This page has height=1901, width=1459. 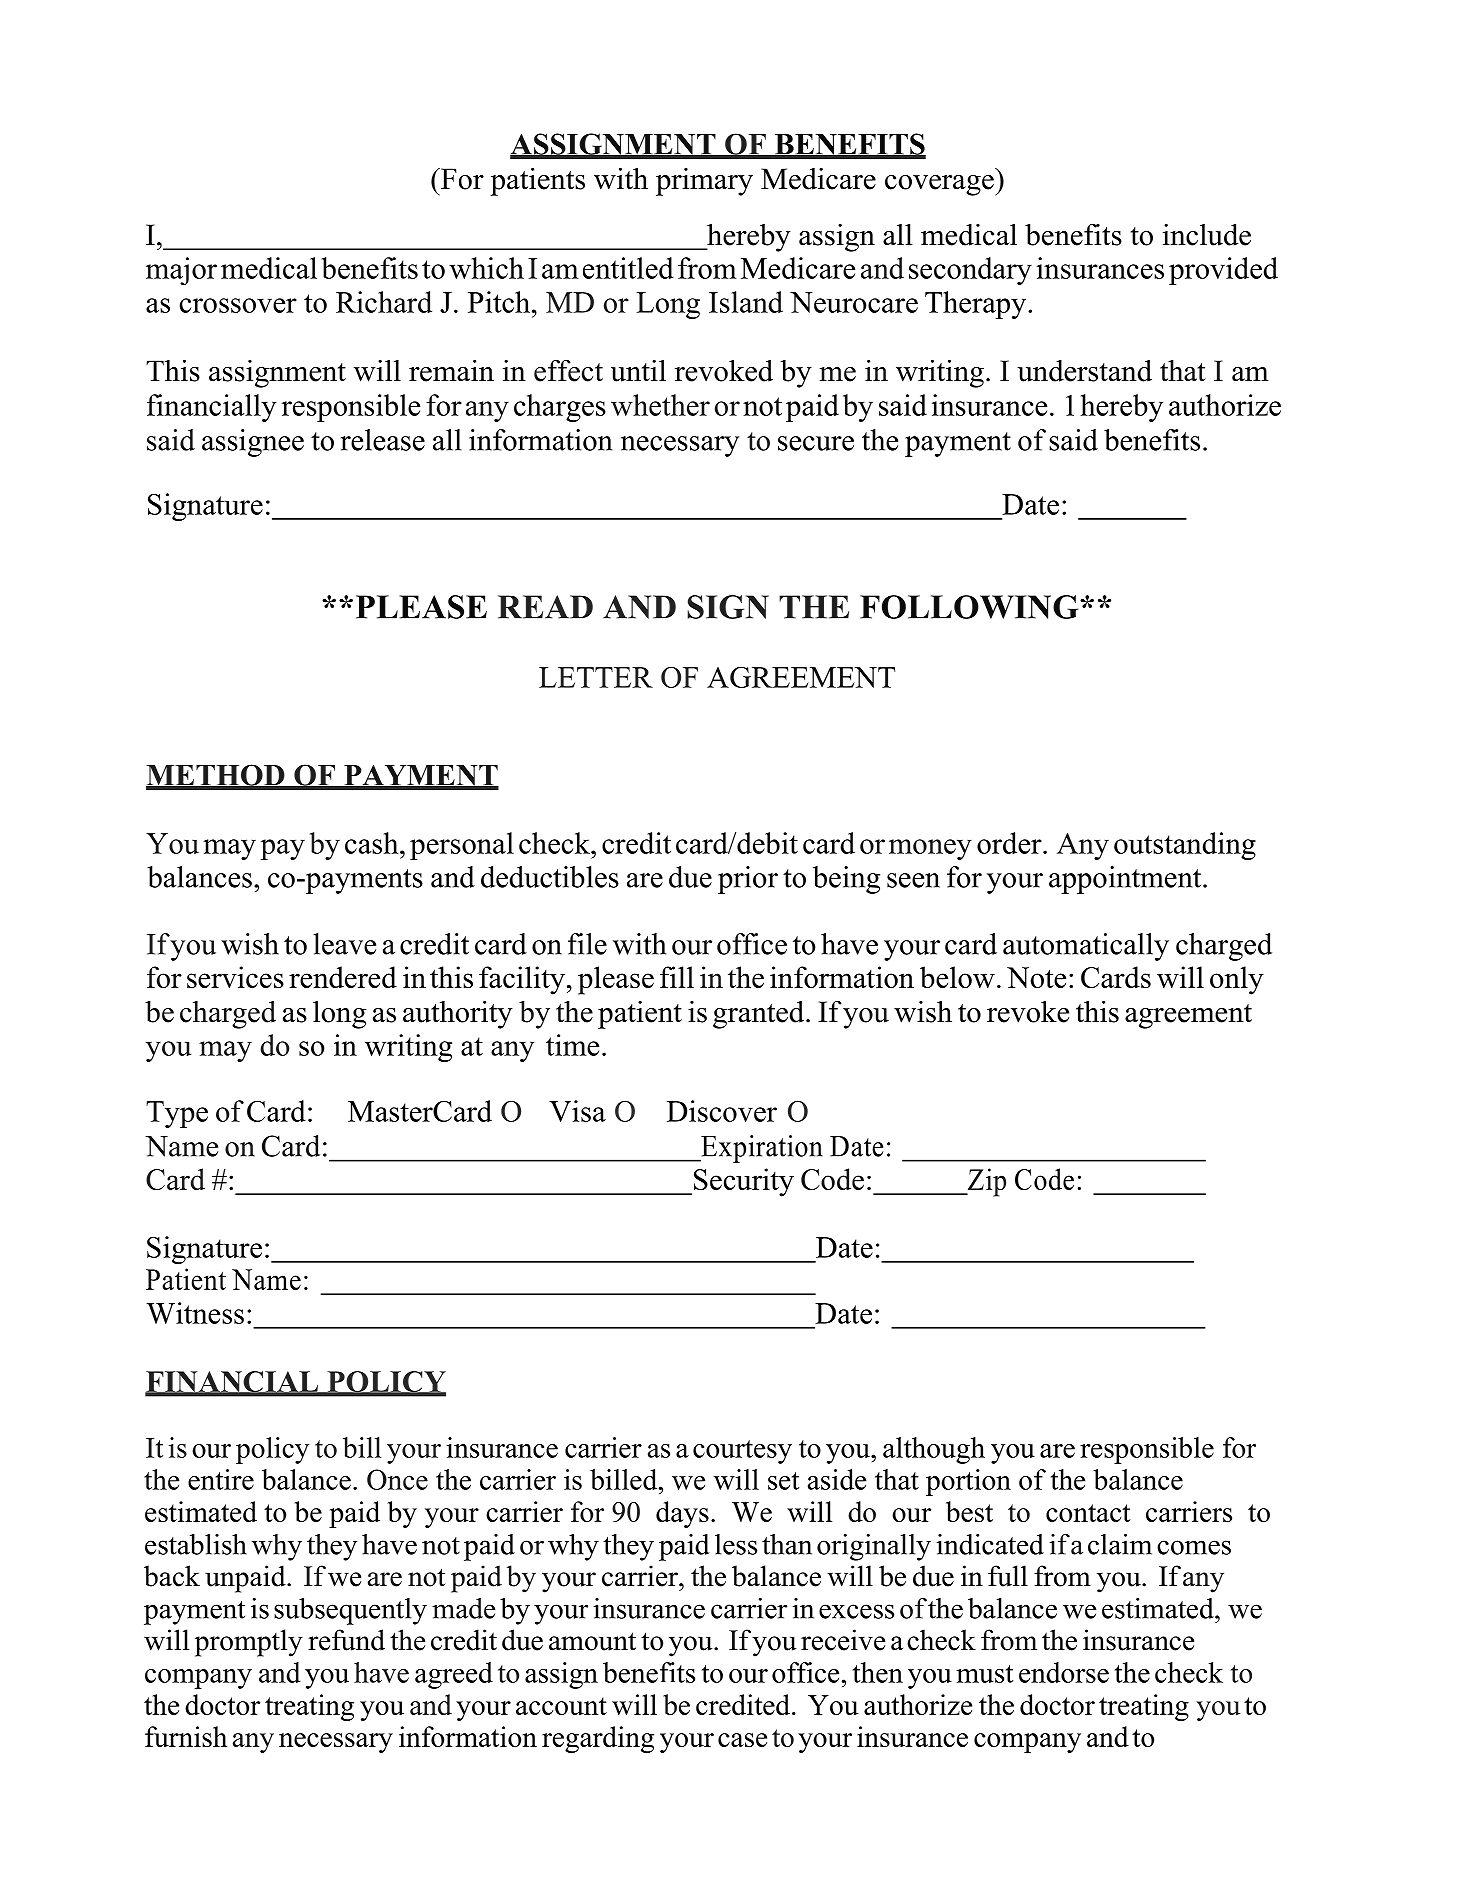 What do you see at coordinates (344, 944) in the page?
I see `leave` at bounding box center [344, 944].
